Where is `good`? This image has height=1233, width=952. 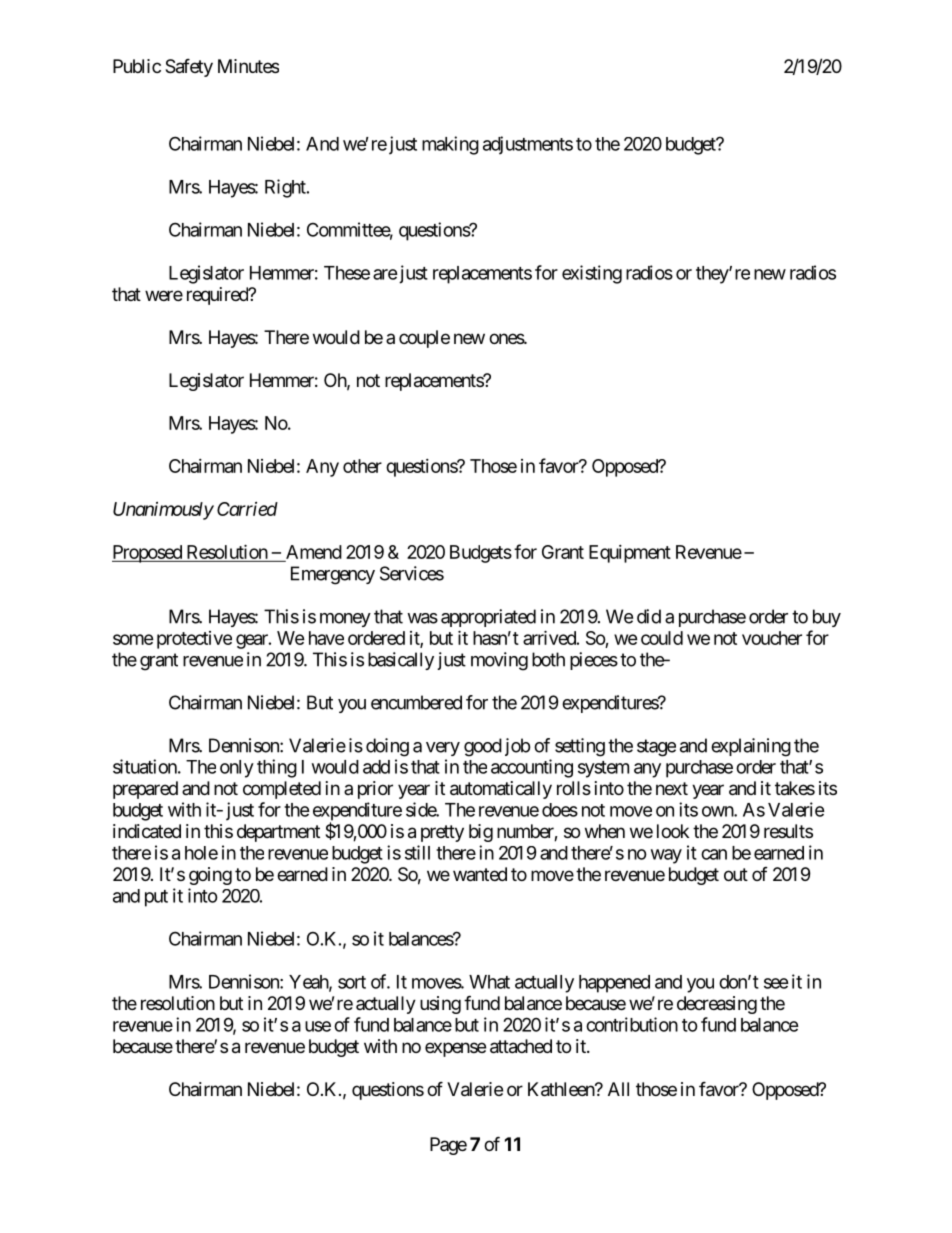
good is located at coordinates (483, 747).
